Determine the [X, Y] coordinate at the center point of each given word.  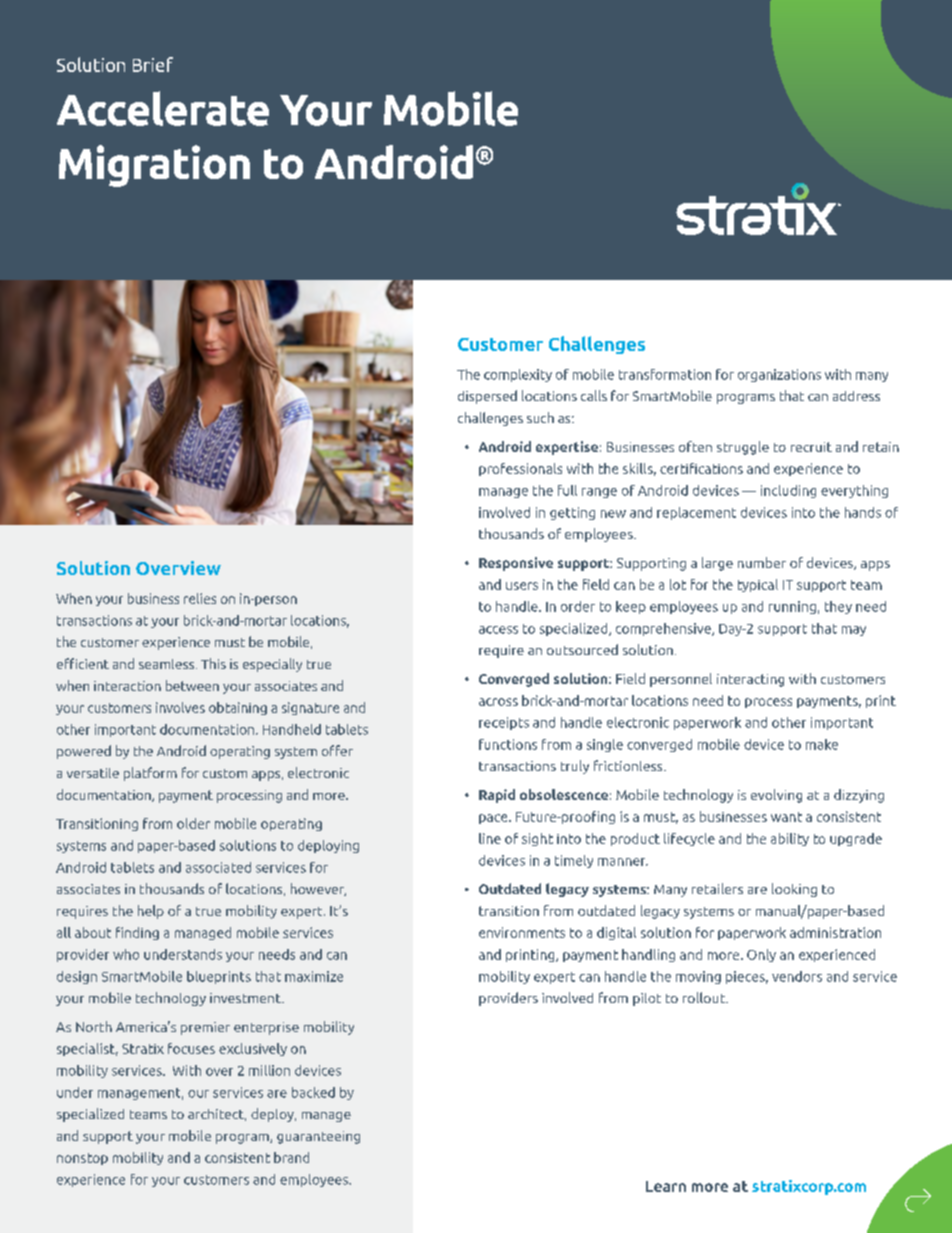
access [498, 630]
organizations [779, 375]
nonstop [82, 1159]
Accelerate [163, 108]
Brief [153, 64]
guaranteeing [318, 1137]
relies [200, 598]
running [792, 607]
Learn [666, 1186]
